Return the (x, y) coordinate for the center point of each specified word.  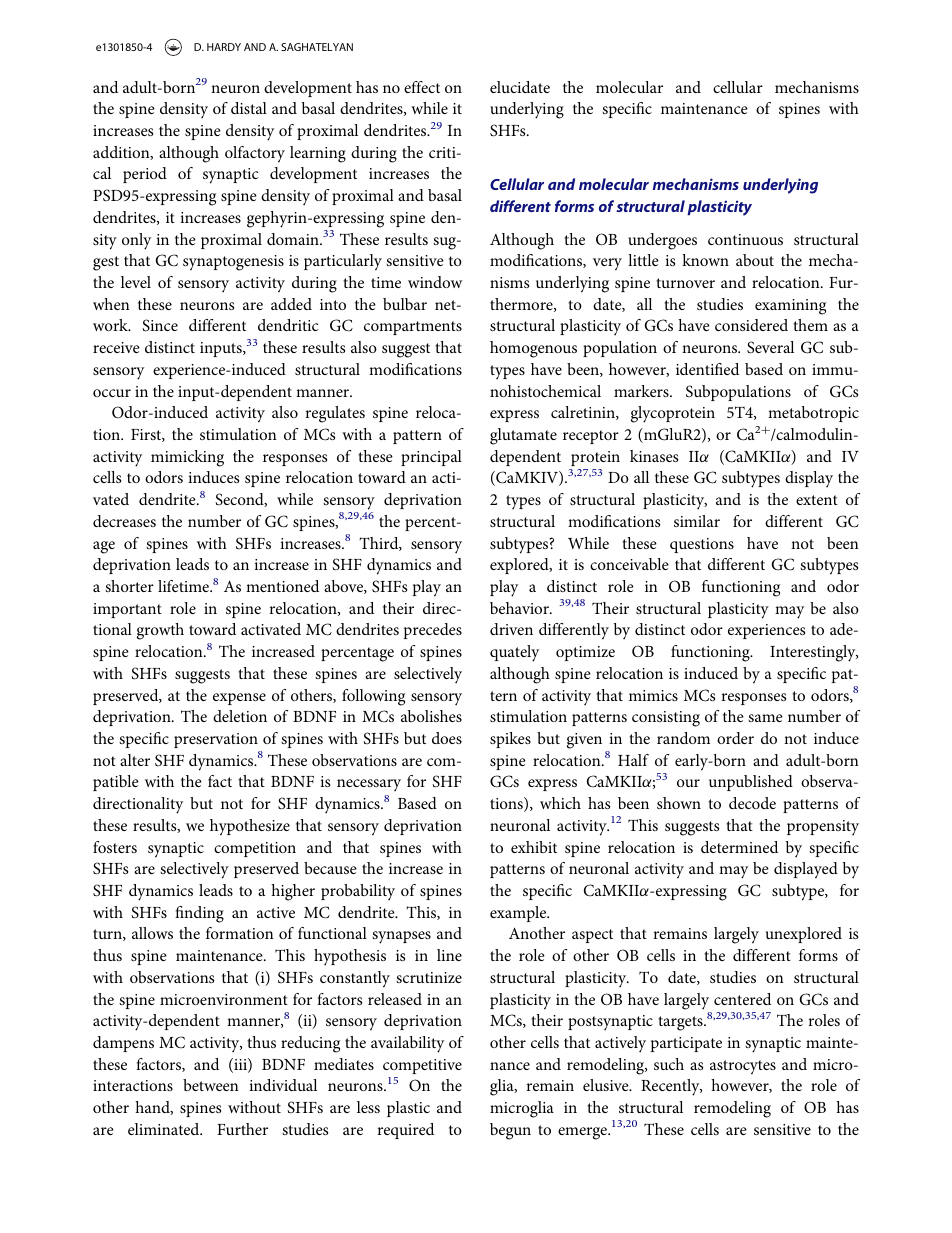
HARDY (224, 47)
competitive (422, 1066)
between (211, 1085)
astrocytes (743, 1067)
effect (422, 87)
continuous (745, 239)
